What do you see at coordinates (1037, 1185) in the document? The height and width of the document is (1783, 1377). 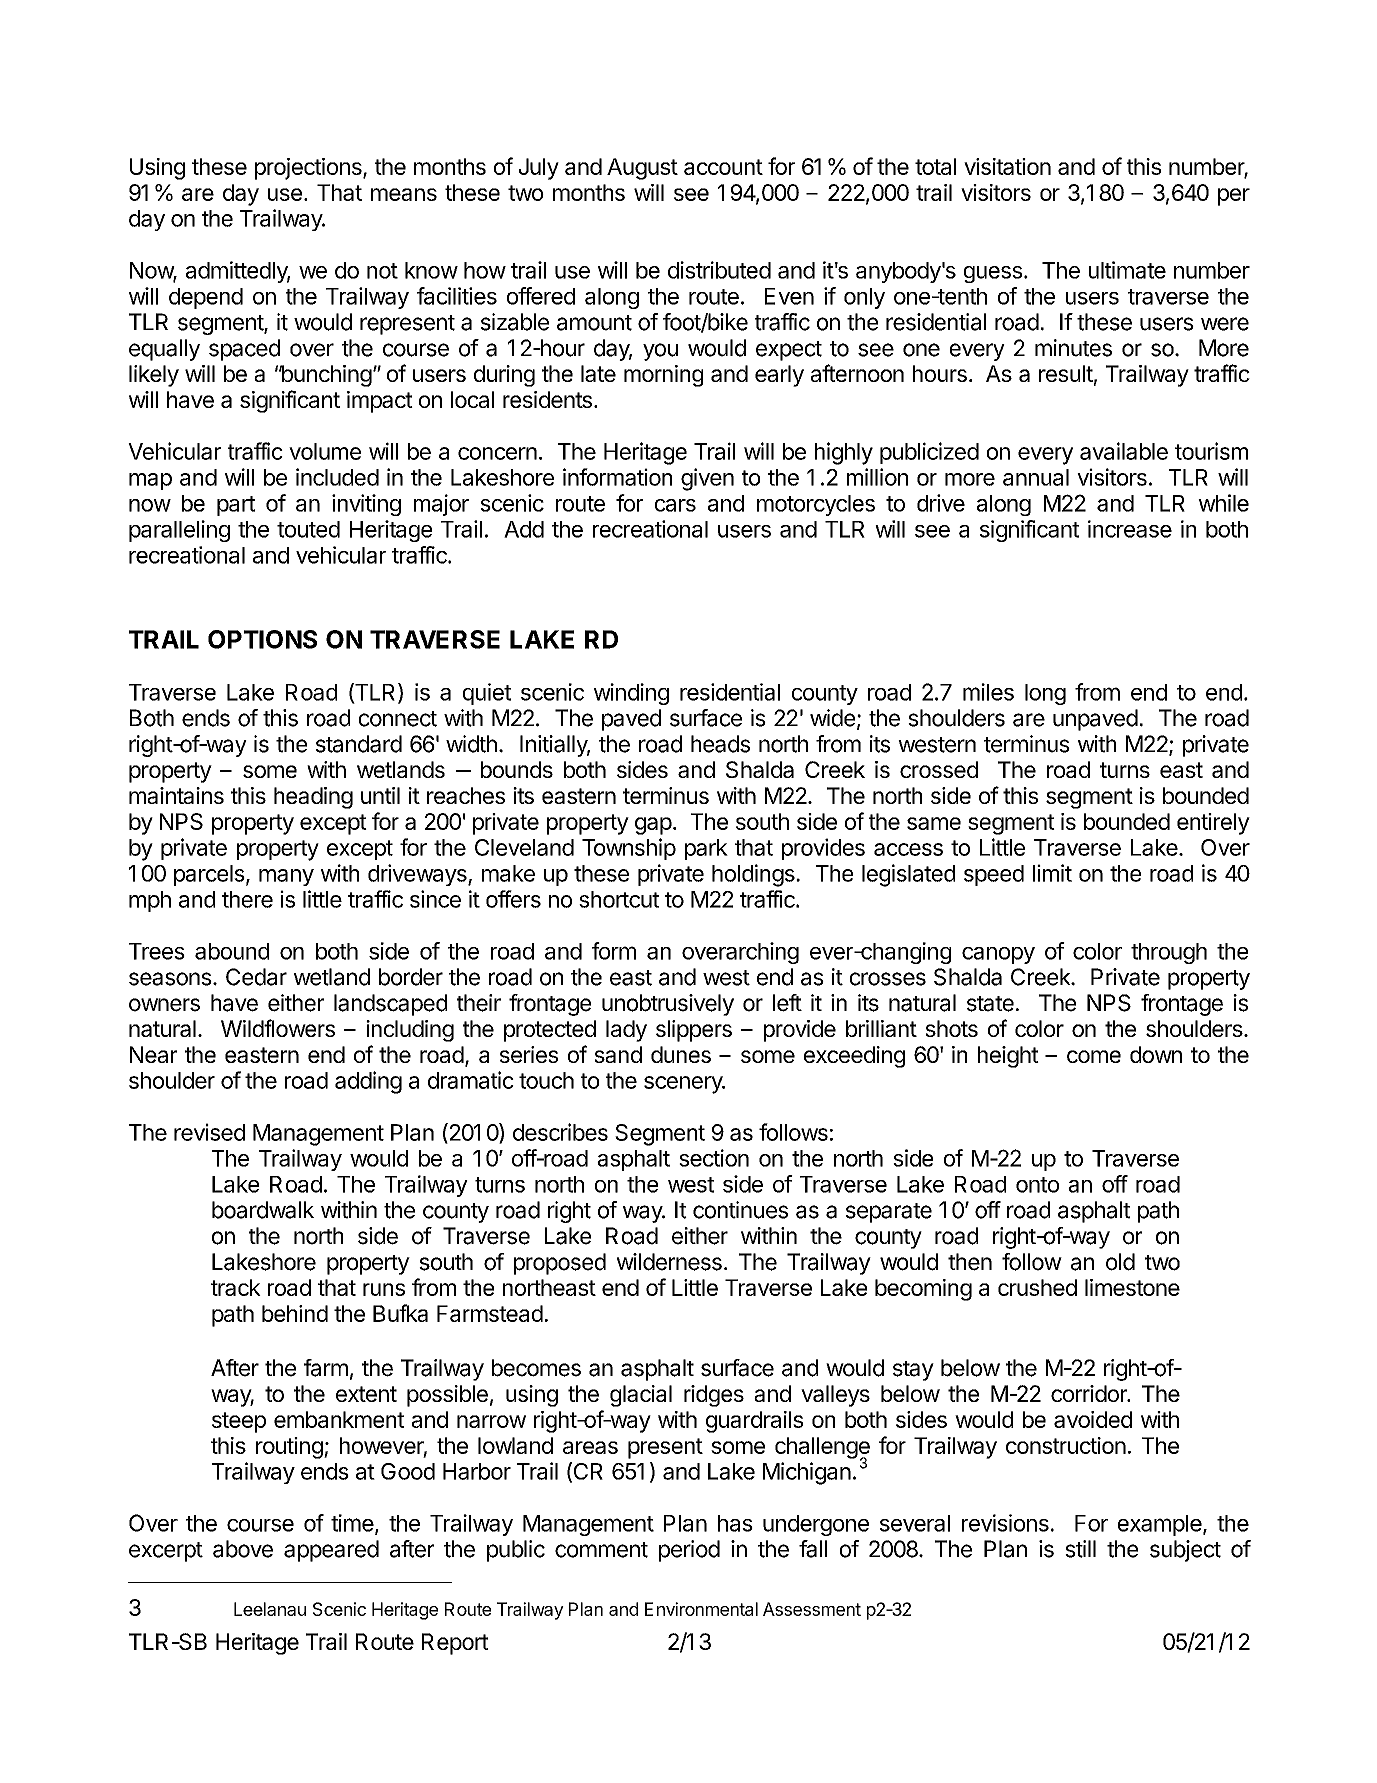 I see `onto` at bounding box center [1037, 1185].
